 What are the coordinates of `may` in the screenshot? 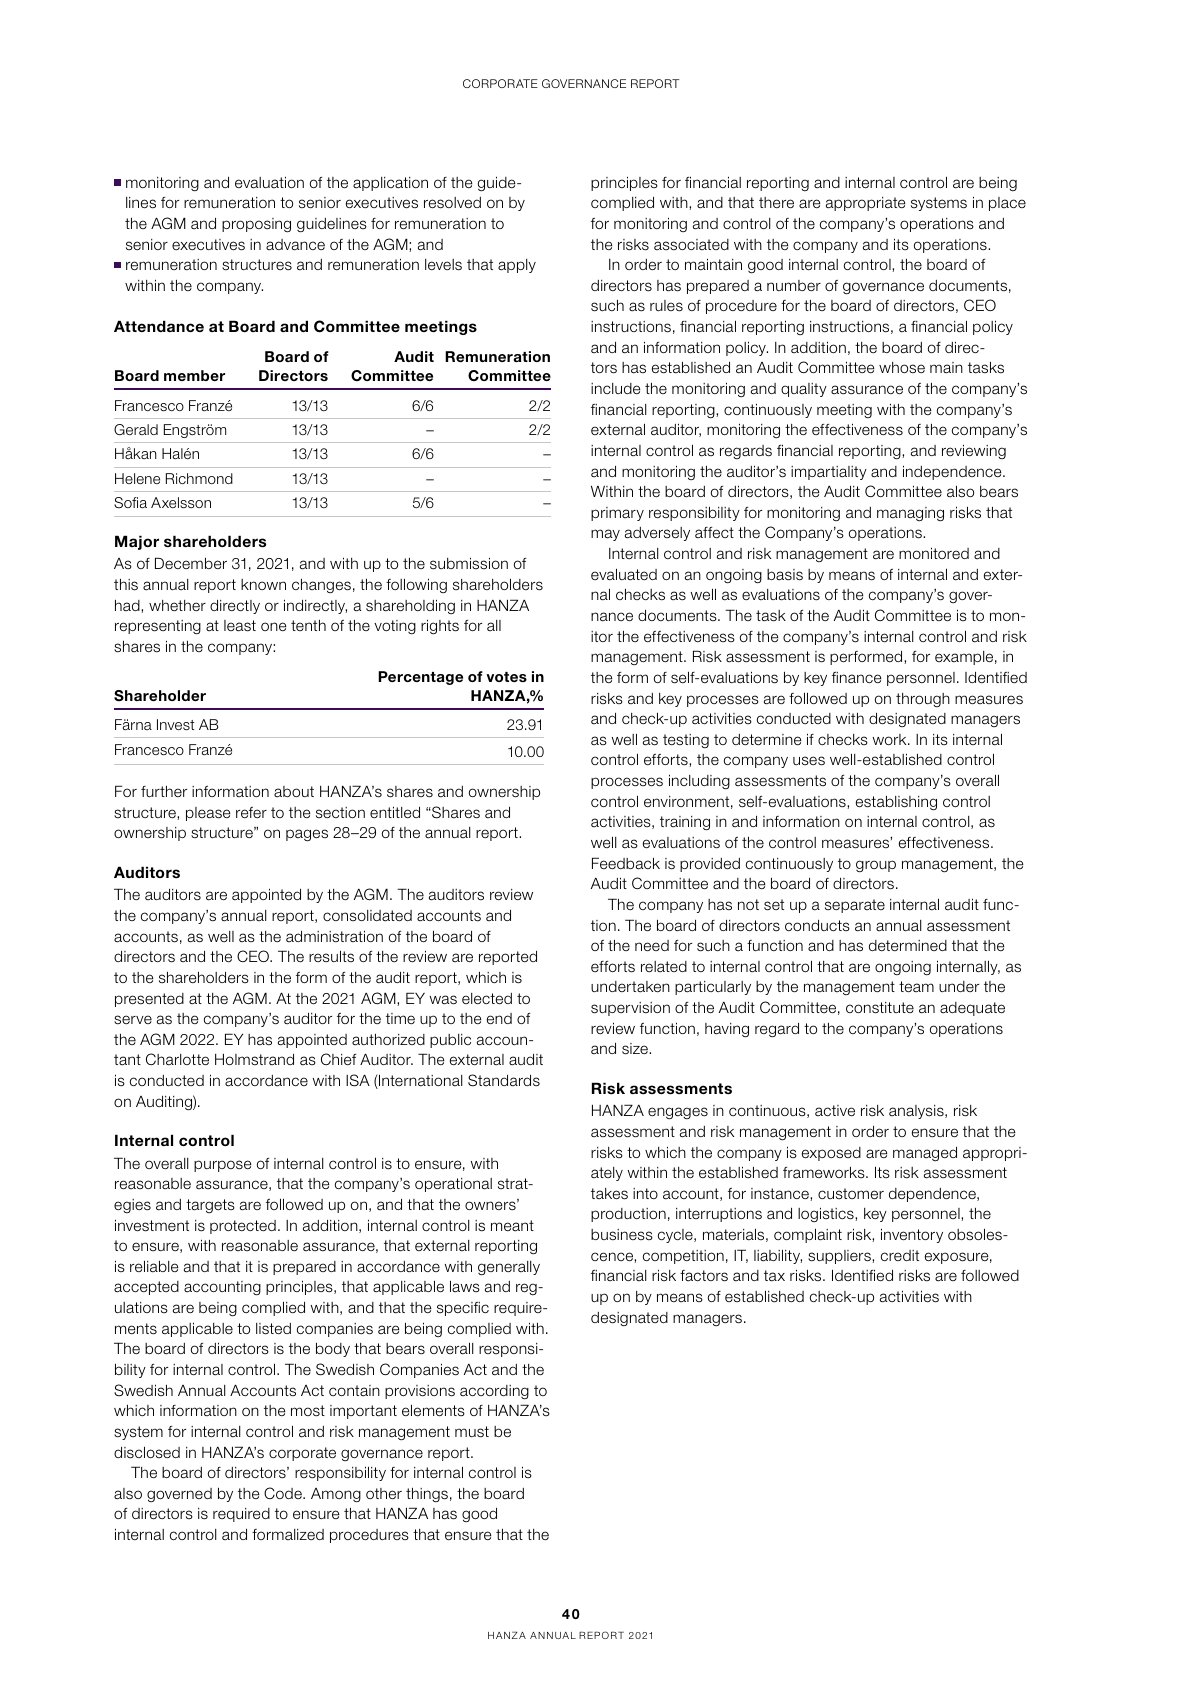 It's located at (605, 535).
